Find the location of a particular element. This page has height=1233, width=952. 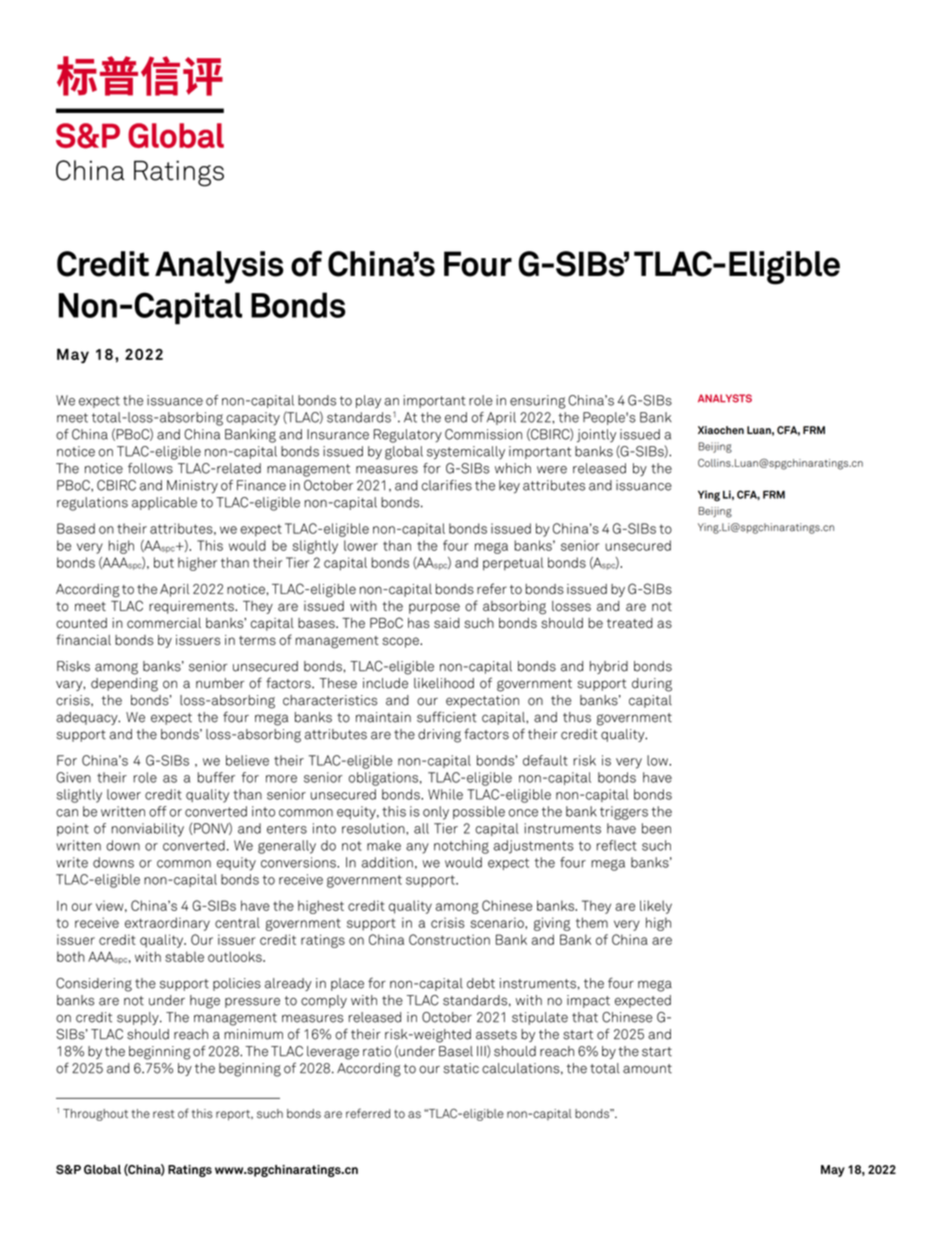

Analysis is located at coordinates (219, 267).
